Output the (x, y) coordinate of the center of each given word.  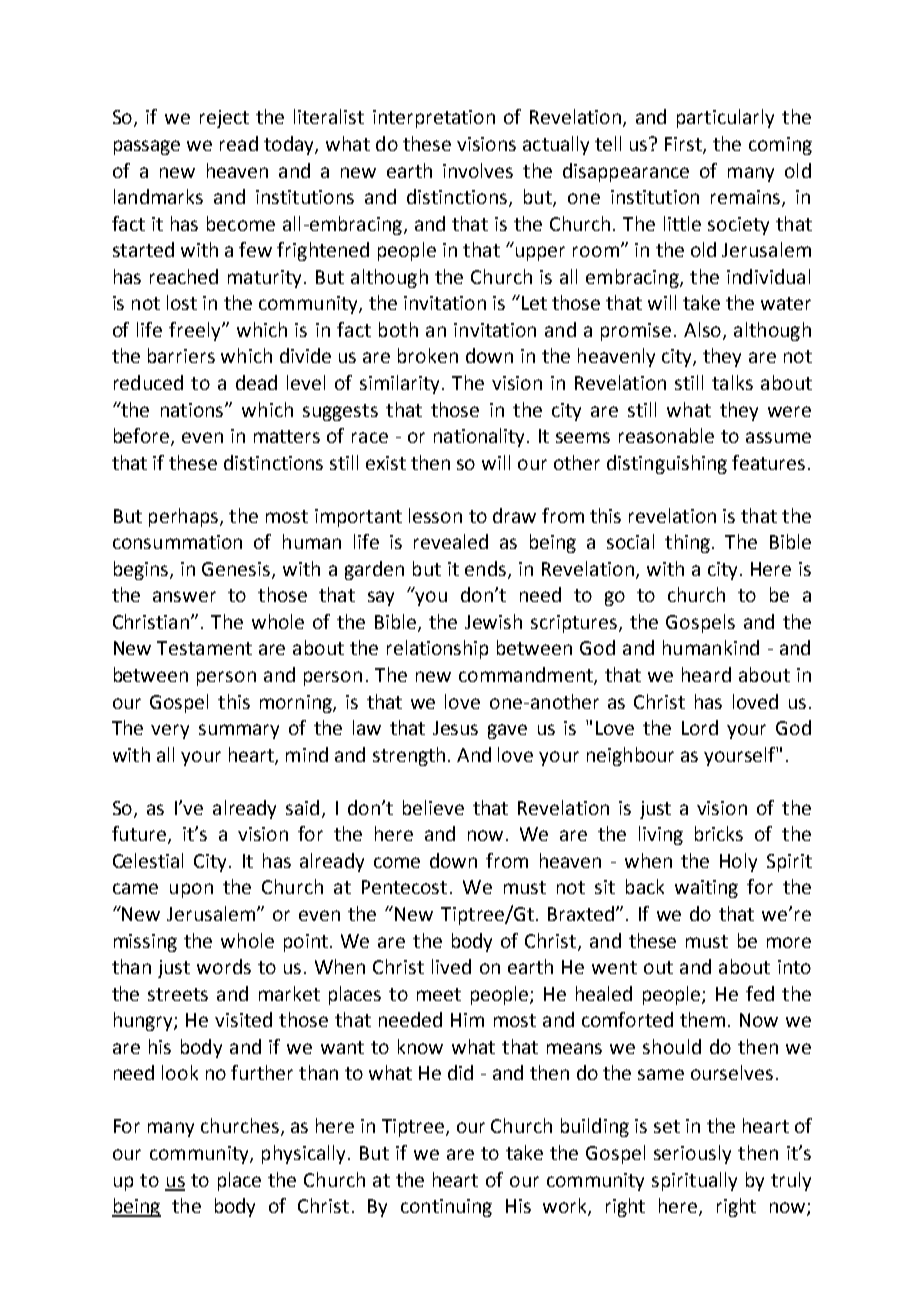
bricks (719, 833)
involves (478, 170)
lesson (435, 515)
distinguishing (667, 464)
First (684, 145)
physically (303, 1154)
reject (224, 119)
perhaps (183, 517)
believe (433, 807)
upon (191, 890)
